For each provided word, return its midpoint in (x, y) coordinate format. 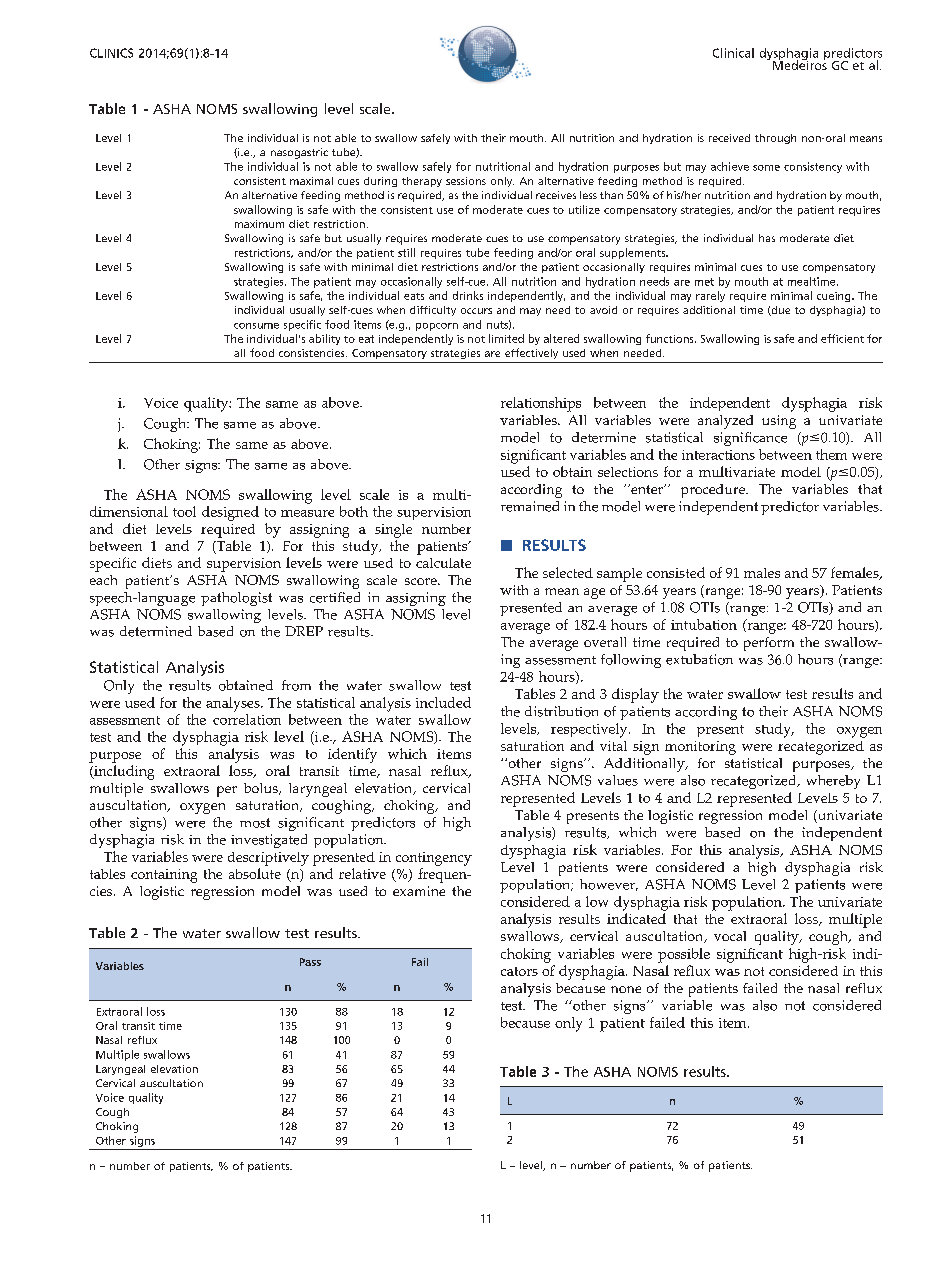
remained (530, 506)
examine (419, 891)
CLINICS (111, 53)
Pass (310, 962)
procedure (714, 491)
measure (307, 513)
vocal (730, 936)
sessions (466, 181)
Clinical (733, 53)
